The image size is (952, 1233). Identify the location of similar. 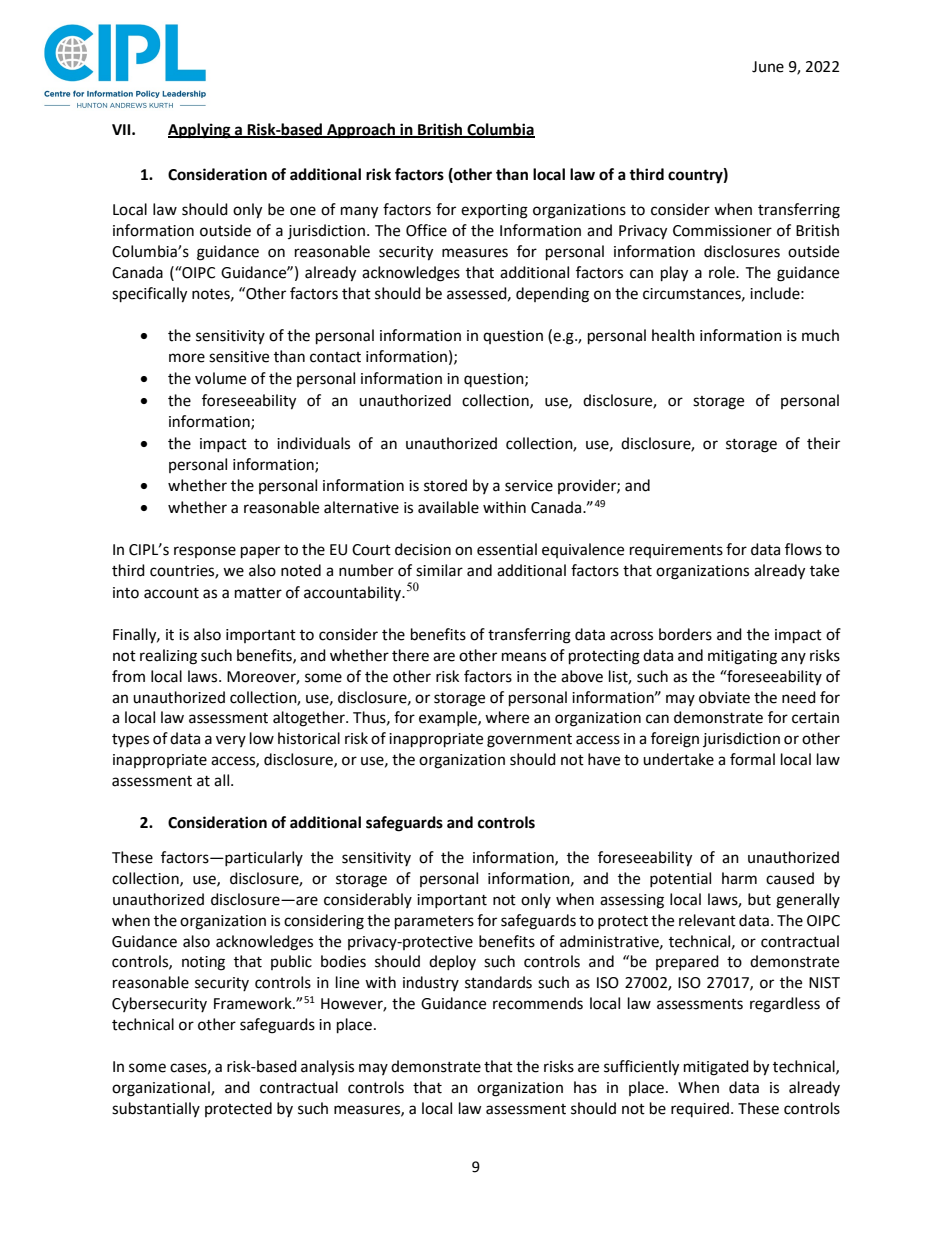
(439, 570).
